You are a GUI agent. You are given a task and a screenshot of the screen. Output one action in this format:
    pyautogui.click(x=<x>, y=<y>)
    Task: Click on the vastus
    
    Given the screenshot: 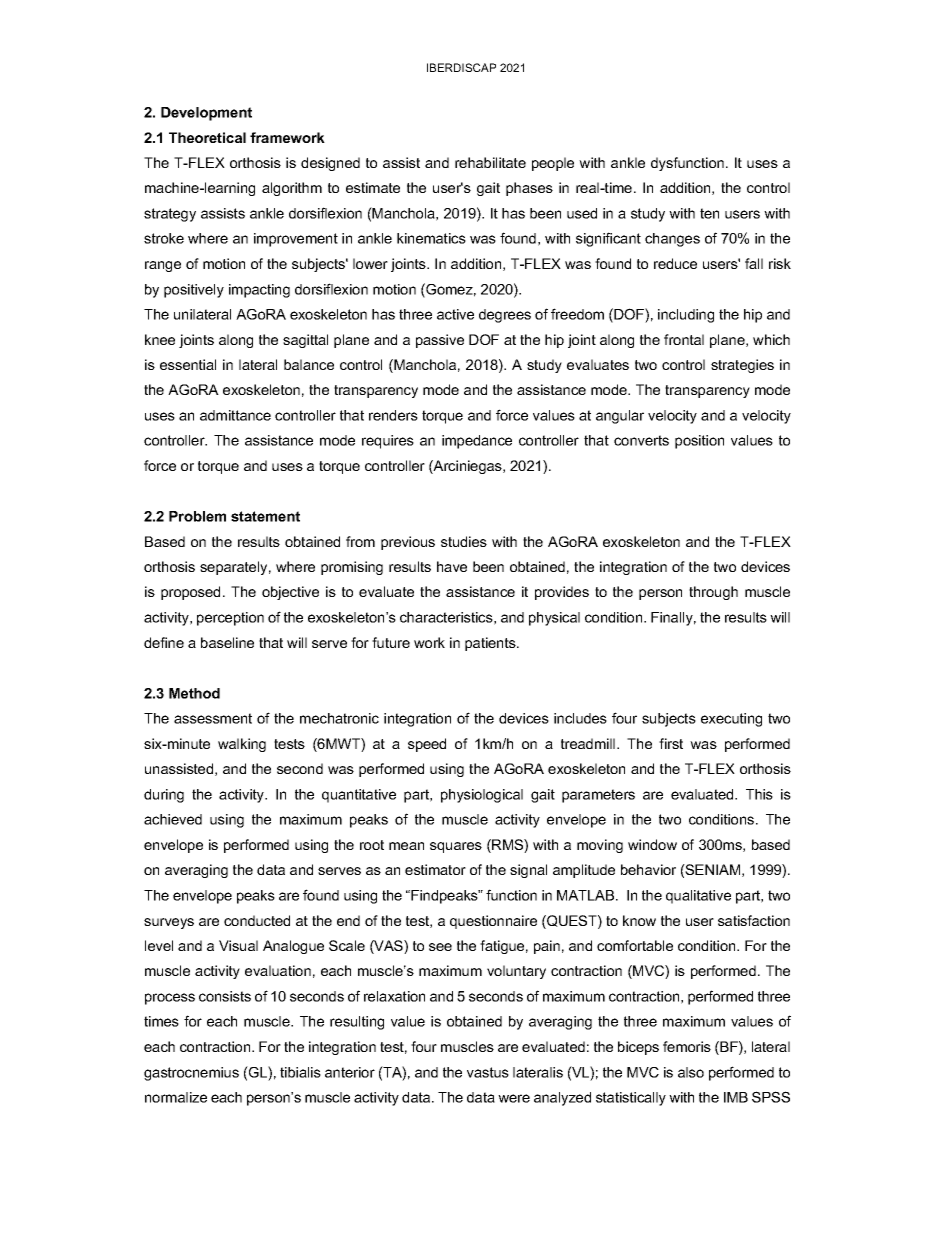 What is the action you would take?
    pyautogui.click(x=488, y=1072)
